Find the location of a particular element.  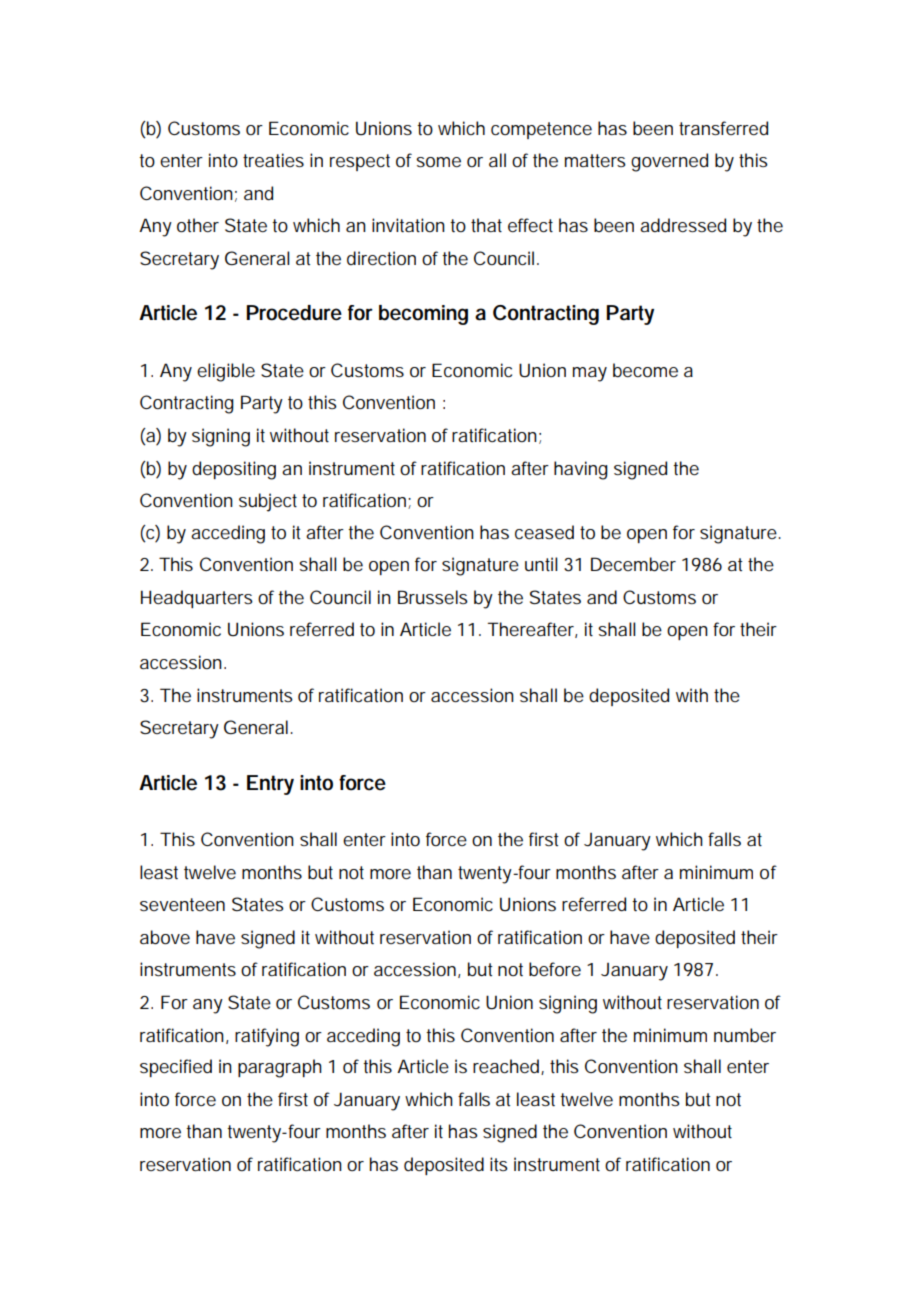

number is located at coordinates (745, 1035).
